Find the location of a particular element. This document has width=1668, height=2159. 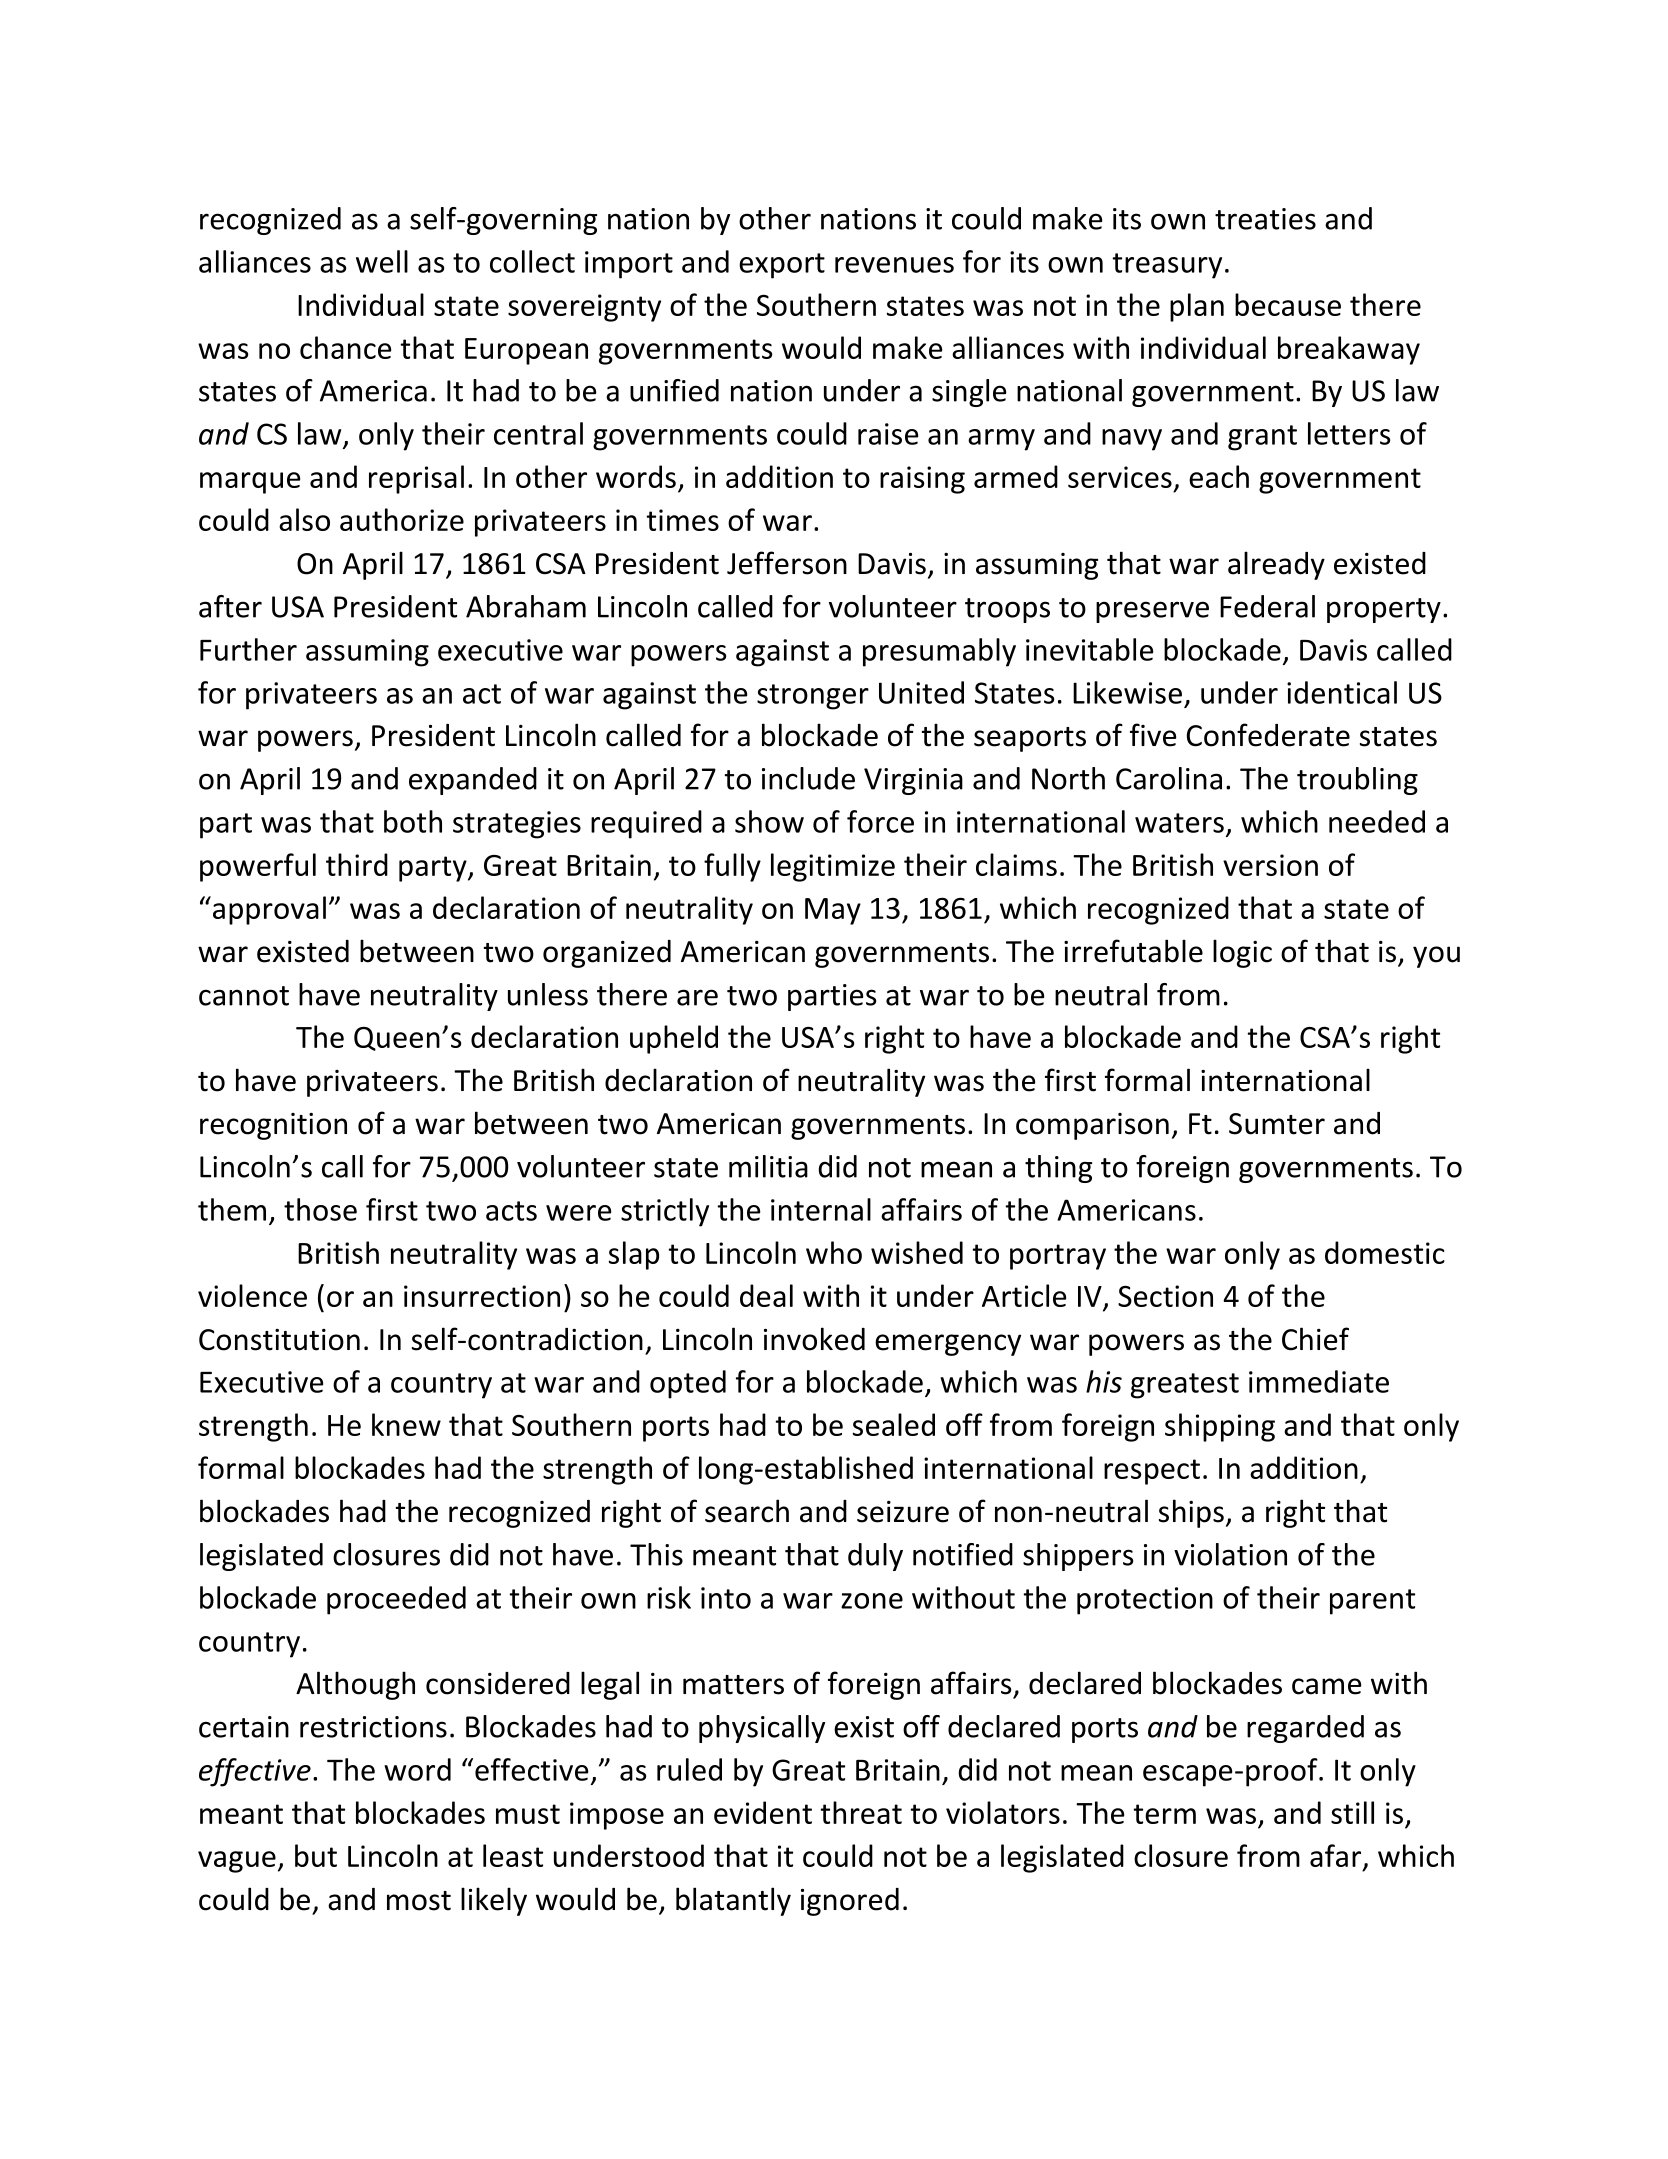

Sumter is located at coordinates (1277, 1124).
